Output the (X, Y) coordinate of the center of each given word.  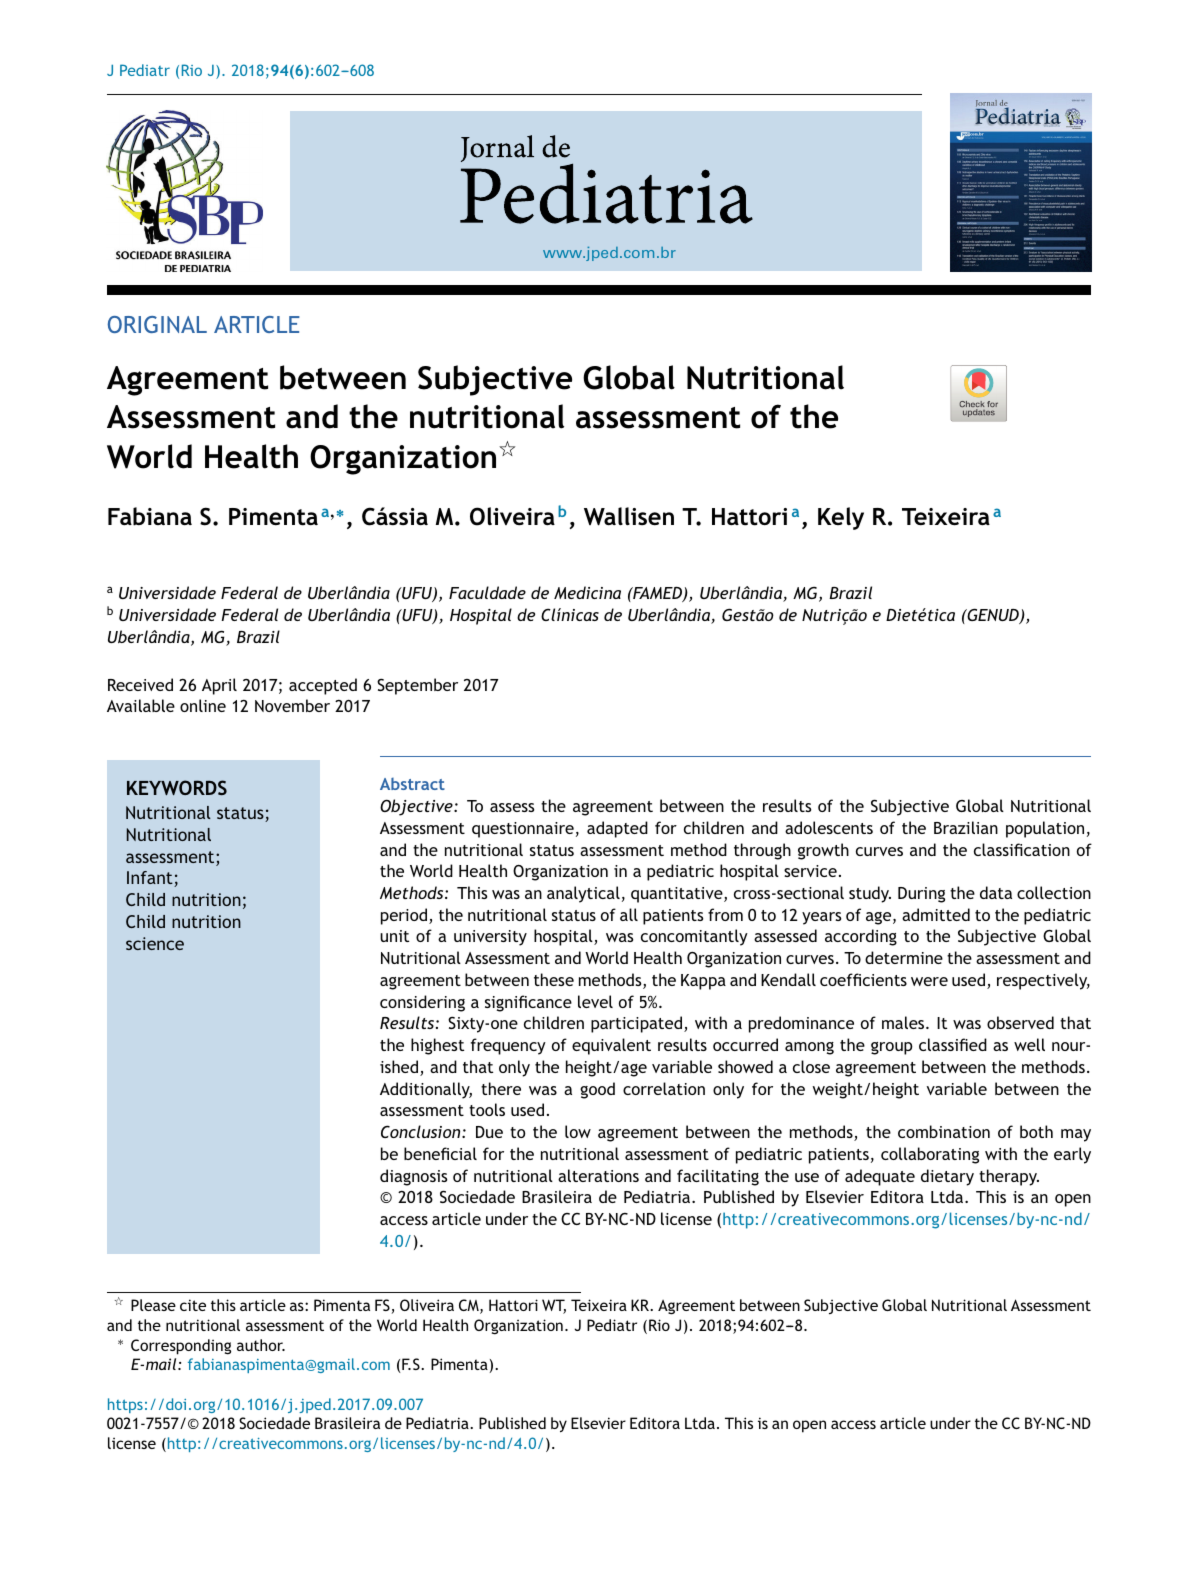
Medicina (587, 592)
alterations (598, 1175)
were (929, 981)
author (261, 1345)
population (1045, 829)
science (155, 943)
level (595, 1001)
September (417, 686)
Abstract (412, 784)
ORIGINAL (157, 324)
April (219, 686)
